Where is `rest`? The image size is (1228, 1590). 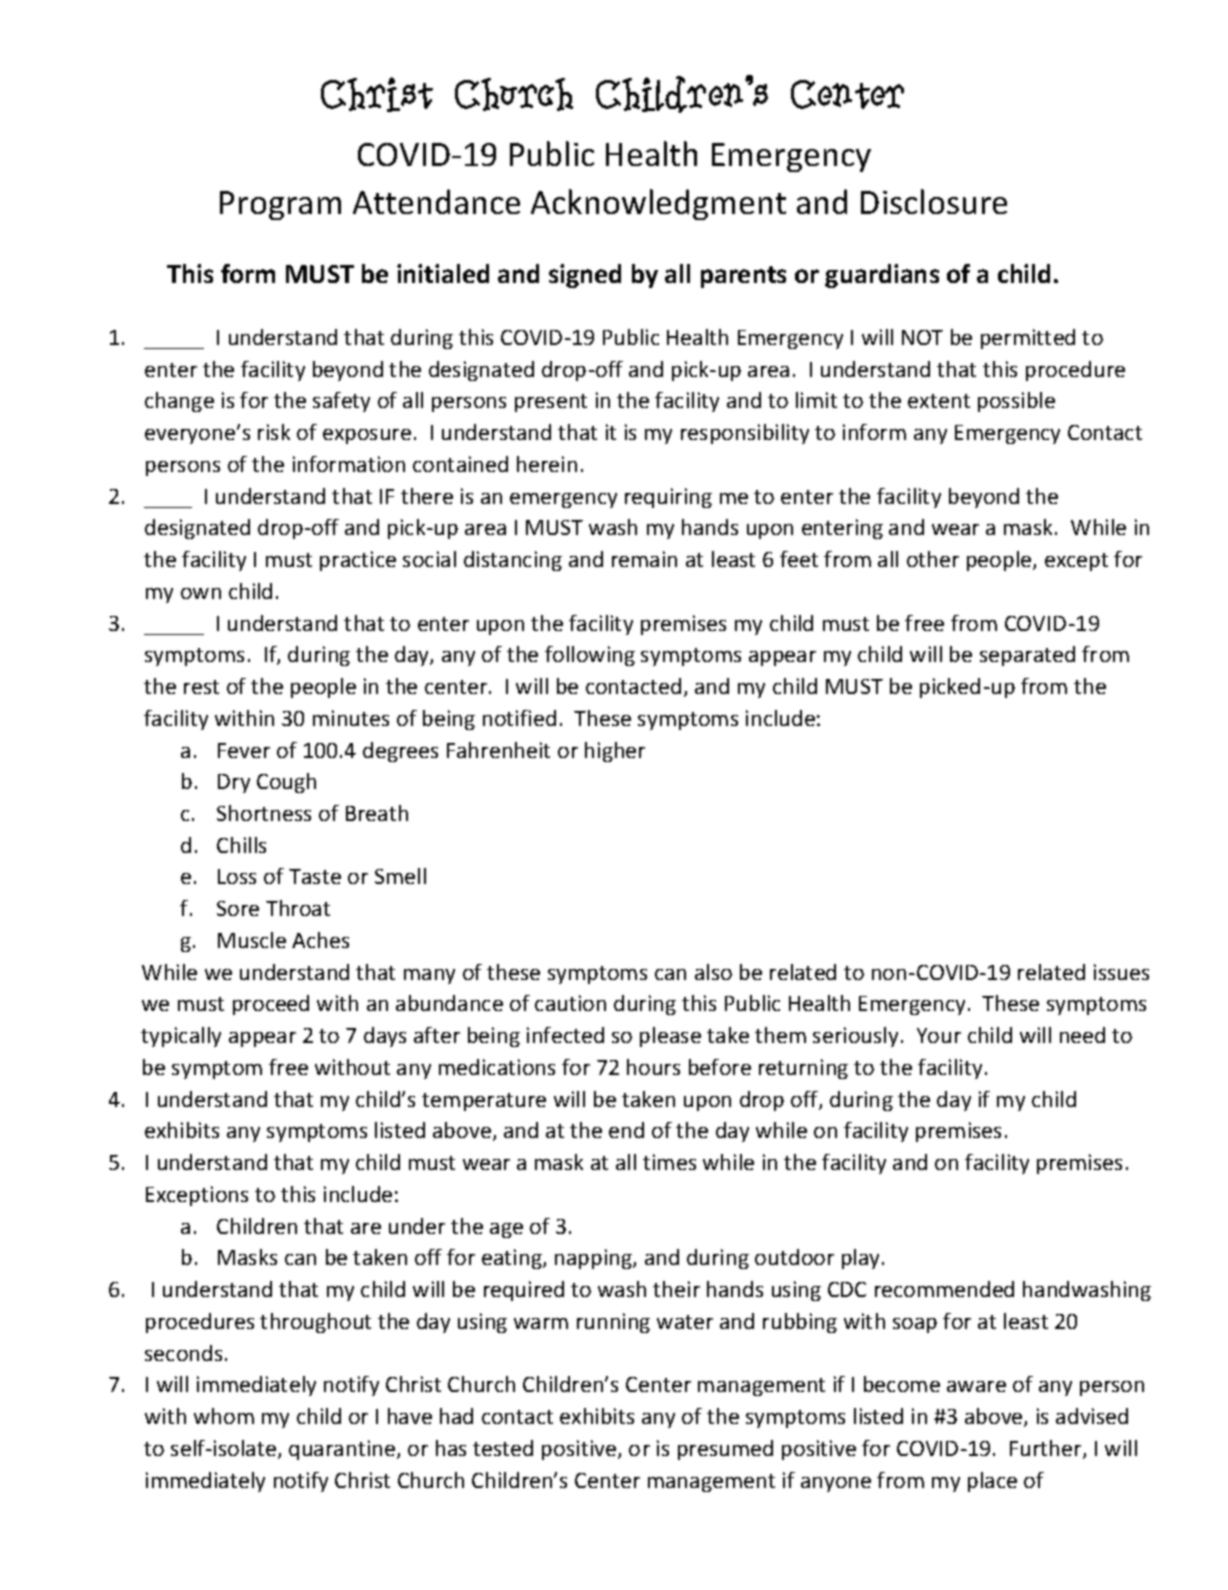
rest is located at coordinates (201, 687).
